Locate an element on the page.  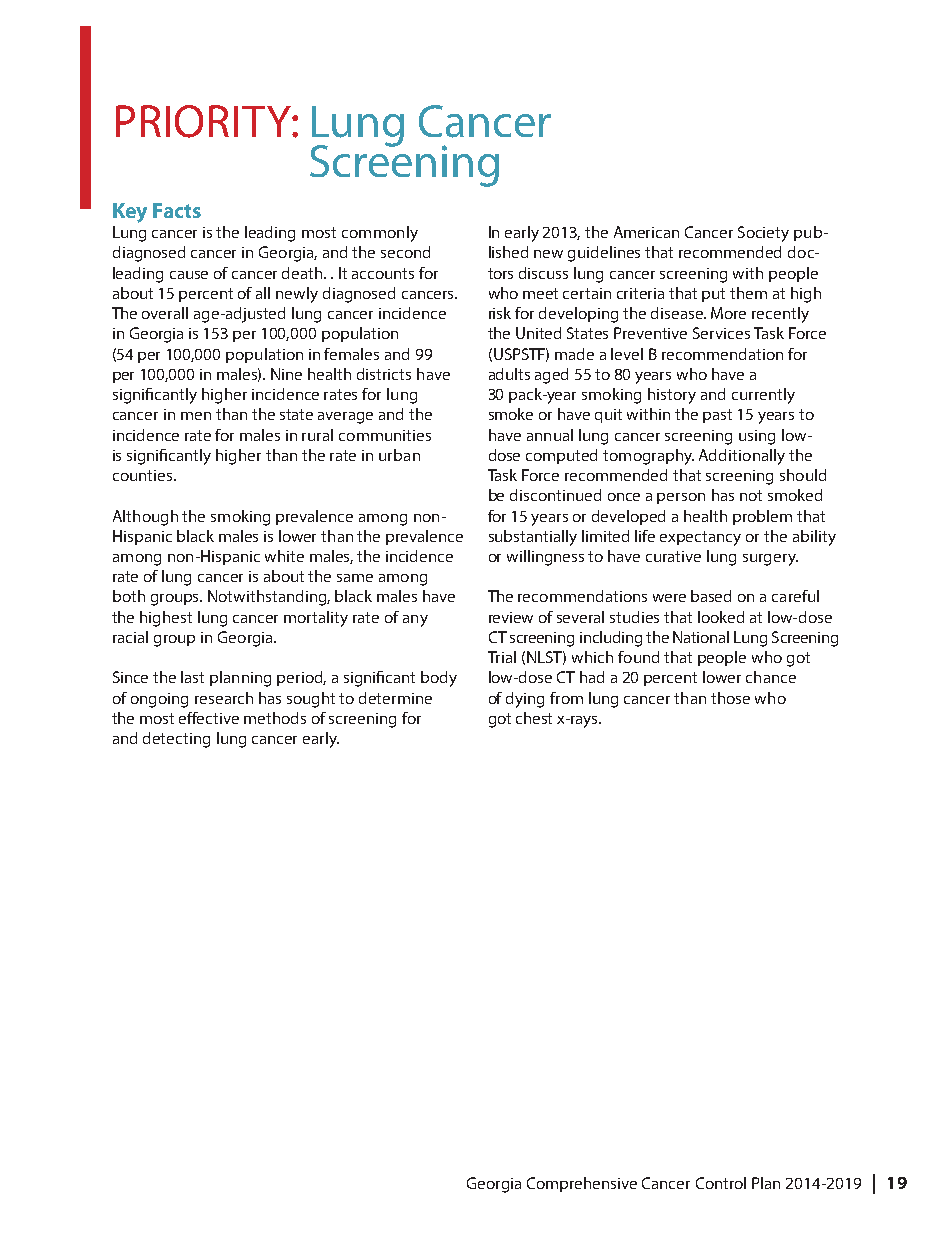
Facts is located at coordinates (177, 210).
